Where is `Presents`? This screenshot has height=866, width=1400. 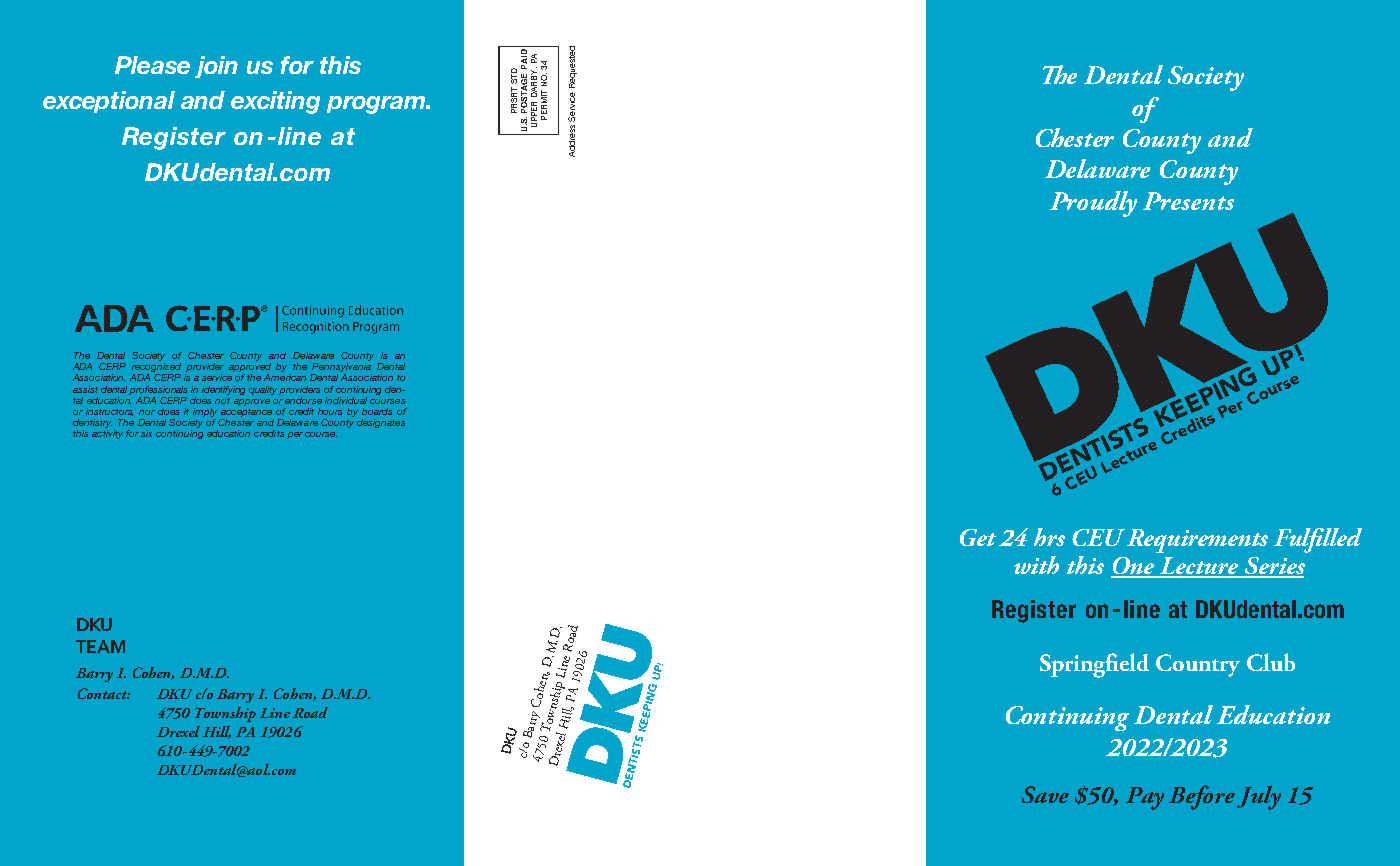
Presents is located at coordinates (1188, 201).
